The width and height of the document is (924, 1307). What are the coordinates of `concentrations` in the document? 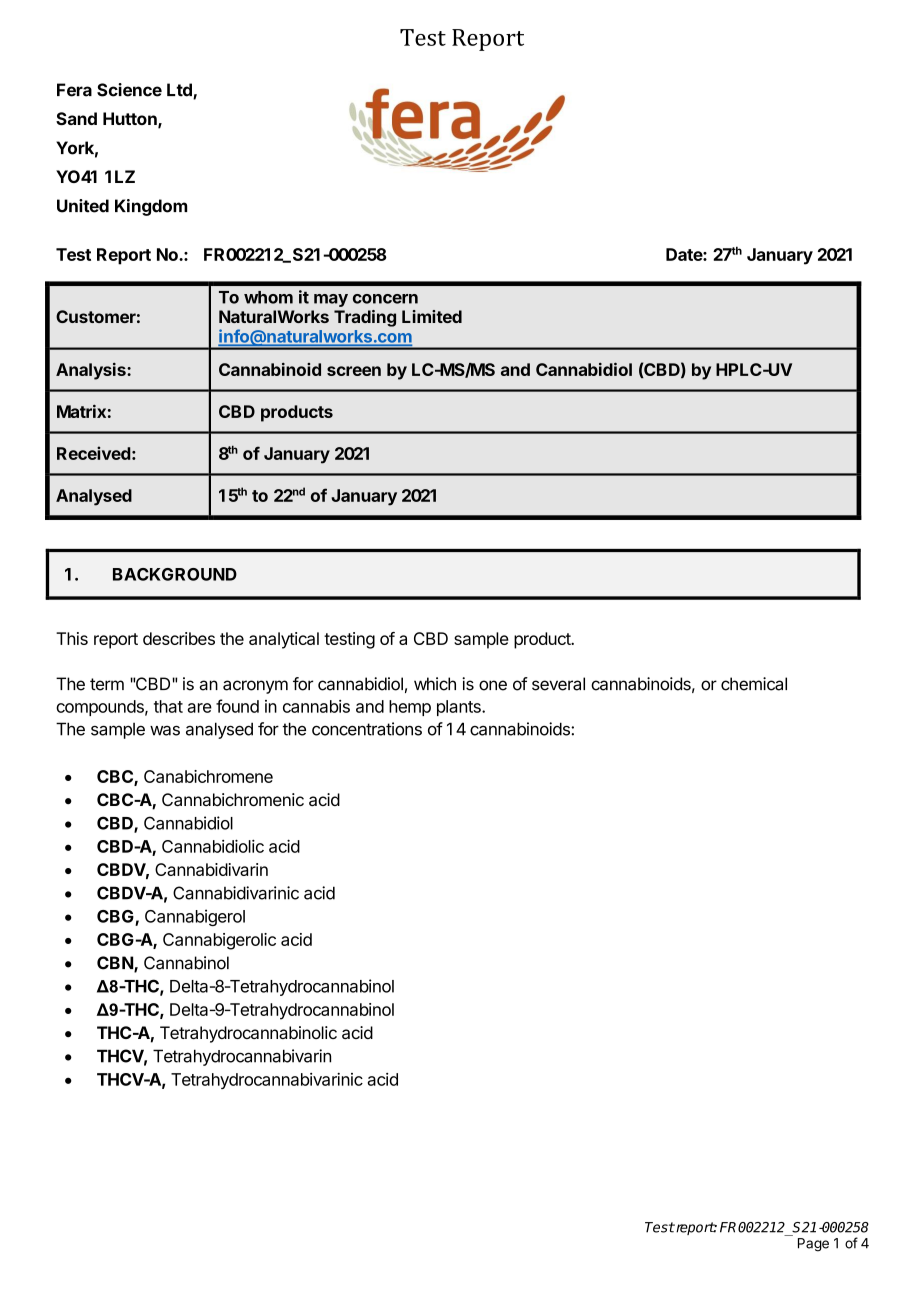 It's located at (367, 729).
